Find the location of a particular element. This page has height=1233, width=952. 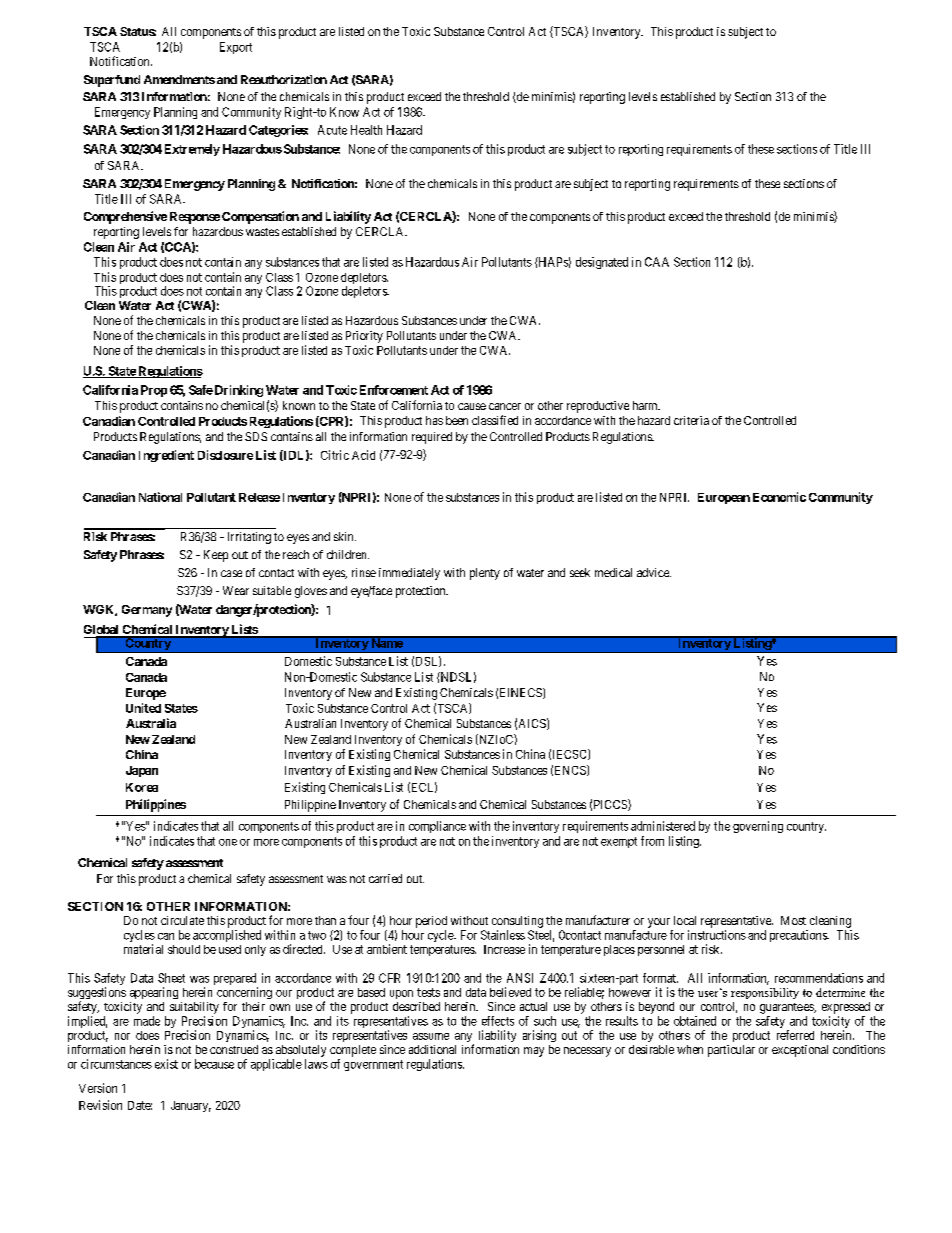

Date is located at coordinates (140, 1105).
